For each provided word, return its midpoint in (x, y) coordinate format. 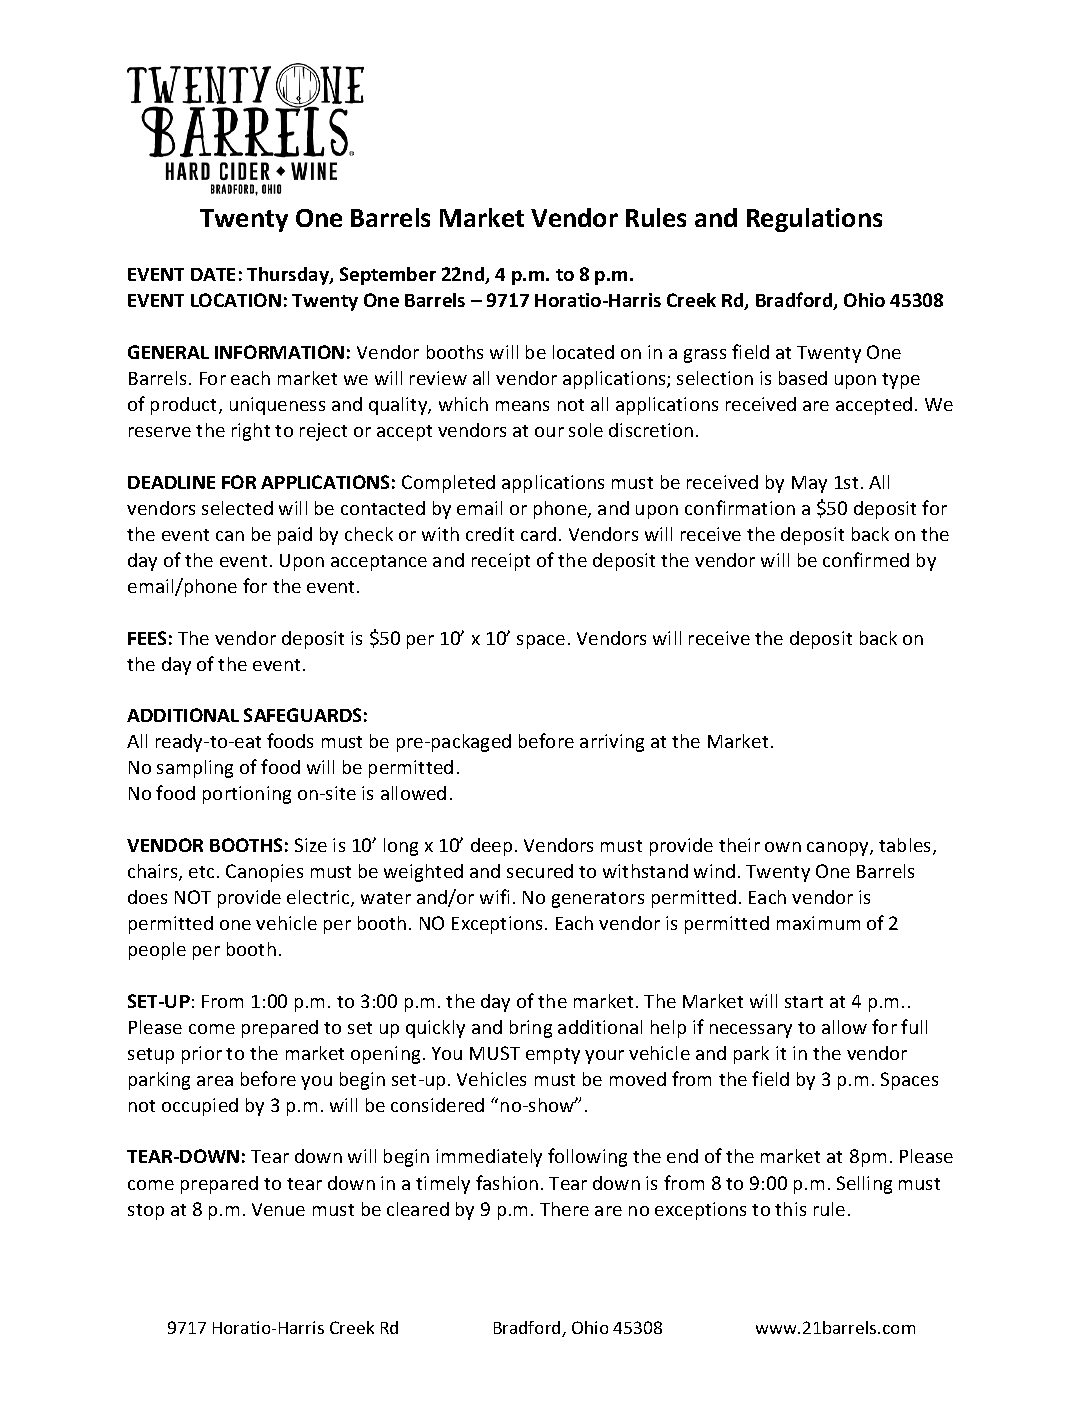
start (804, 1002)
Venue (278, 1209)
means (522, 406)
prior (202, 1055)
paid (295, 536)
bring (531, 1029)
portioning (247, 795)
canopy (839, 849)
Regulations (814, 220)
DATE (213, 274)
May (809, 484)
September (388, 276)
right (251, 432)
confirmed (866, 559)
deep (491, 847)
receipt (501, 562)
